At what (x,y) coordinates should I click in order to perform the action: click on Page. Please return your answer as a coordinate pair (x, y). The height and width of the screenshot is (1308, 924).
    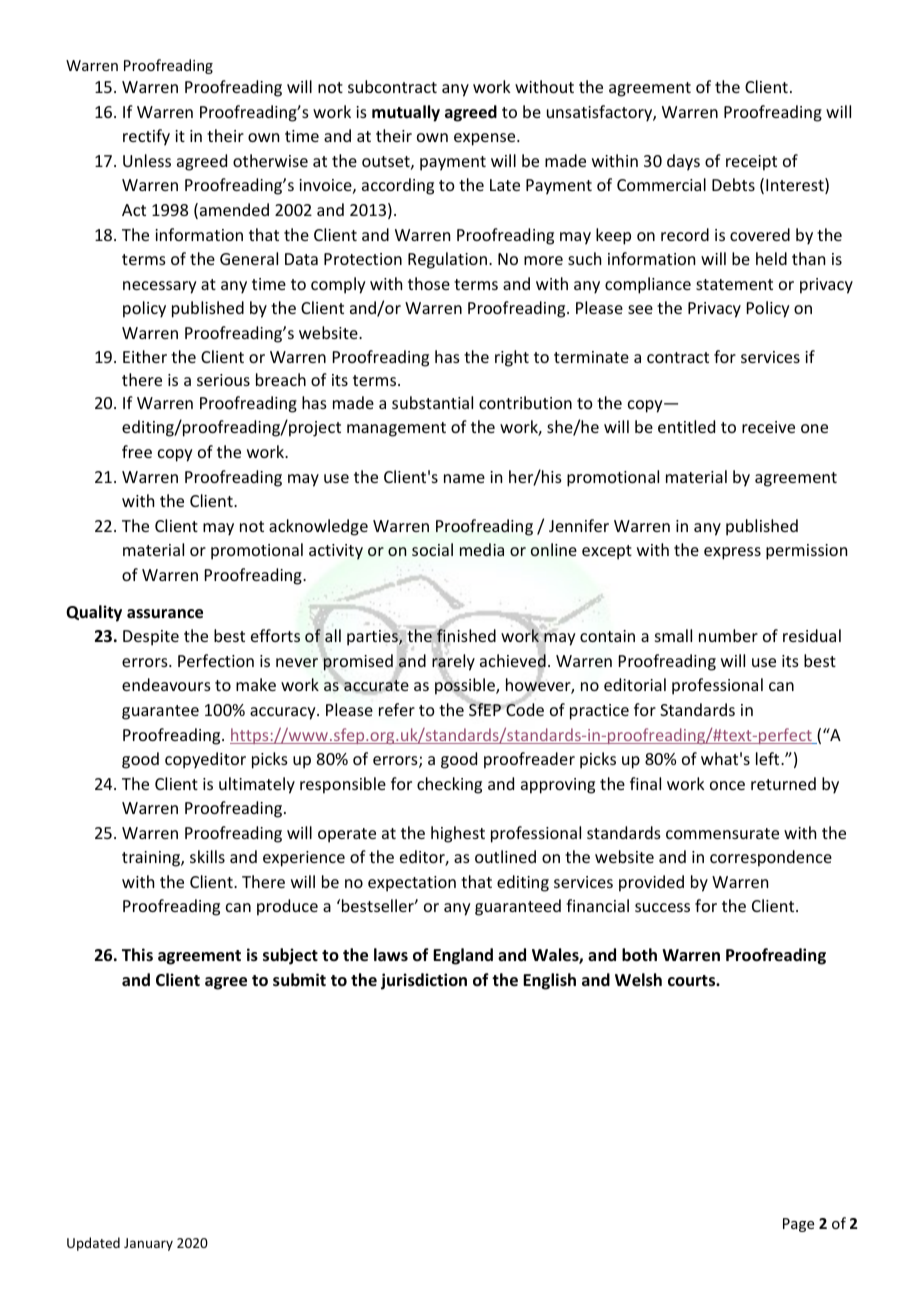
    Looking at the image, I should click on (798, 1225).
